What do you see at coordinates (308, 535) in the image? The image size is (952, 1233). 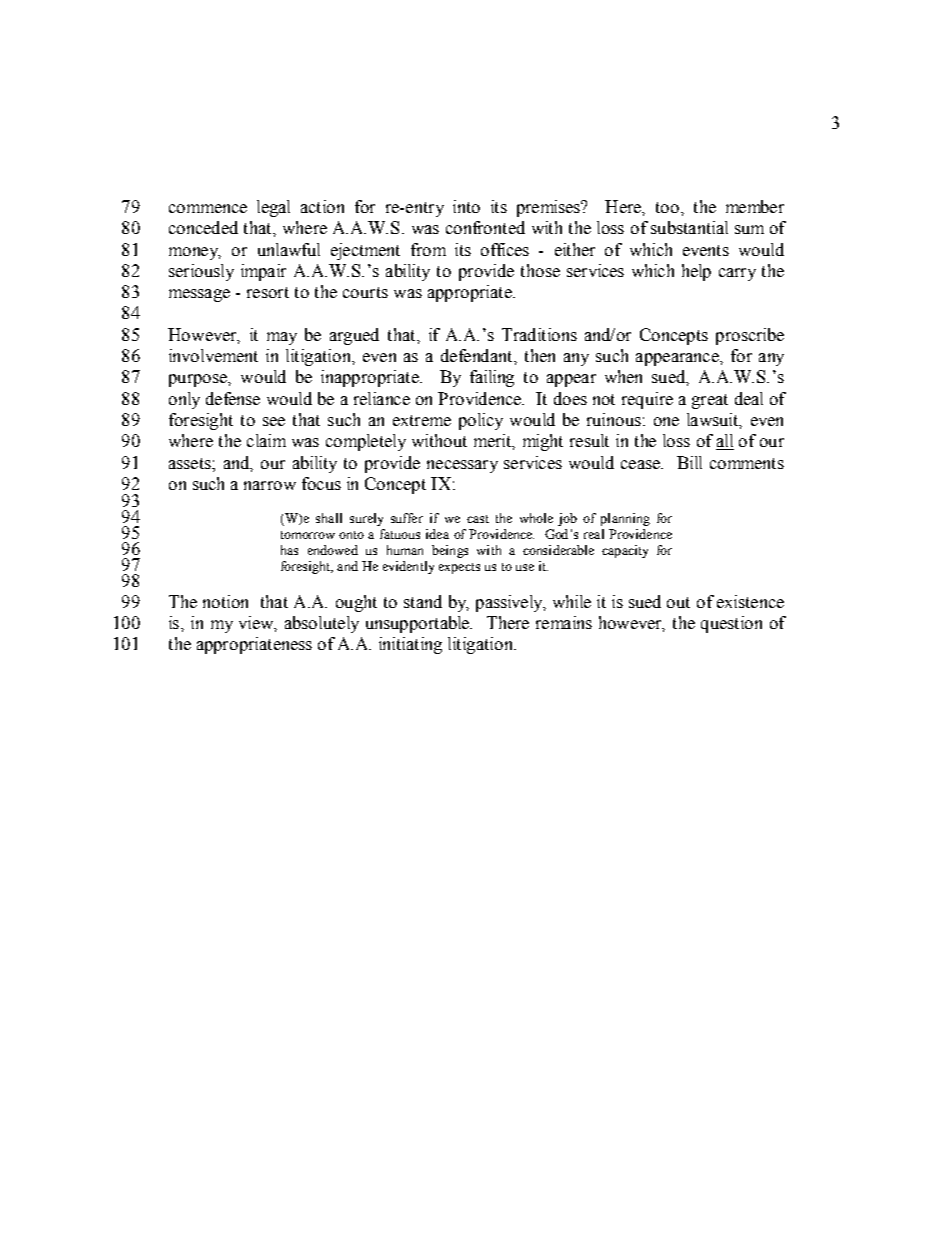 I see `tomorrow` at bounding box center [308, 535].
